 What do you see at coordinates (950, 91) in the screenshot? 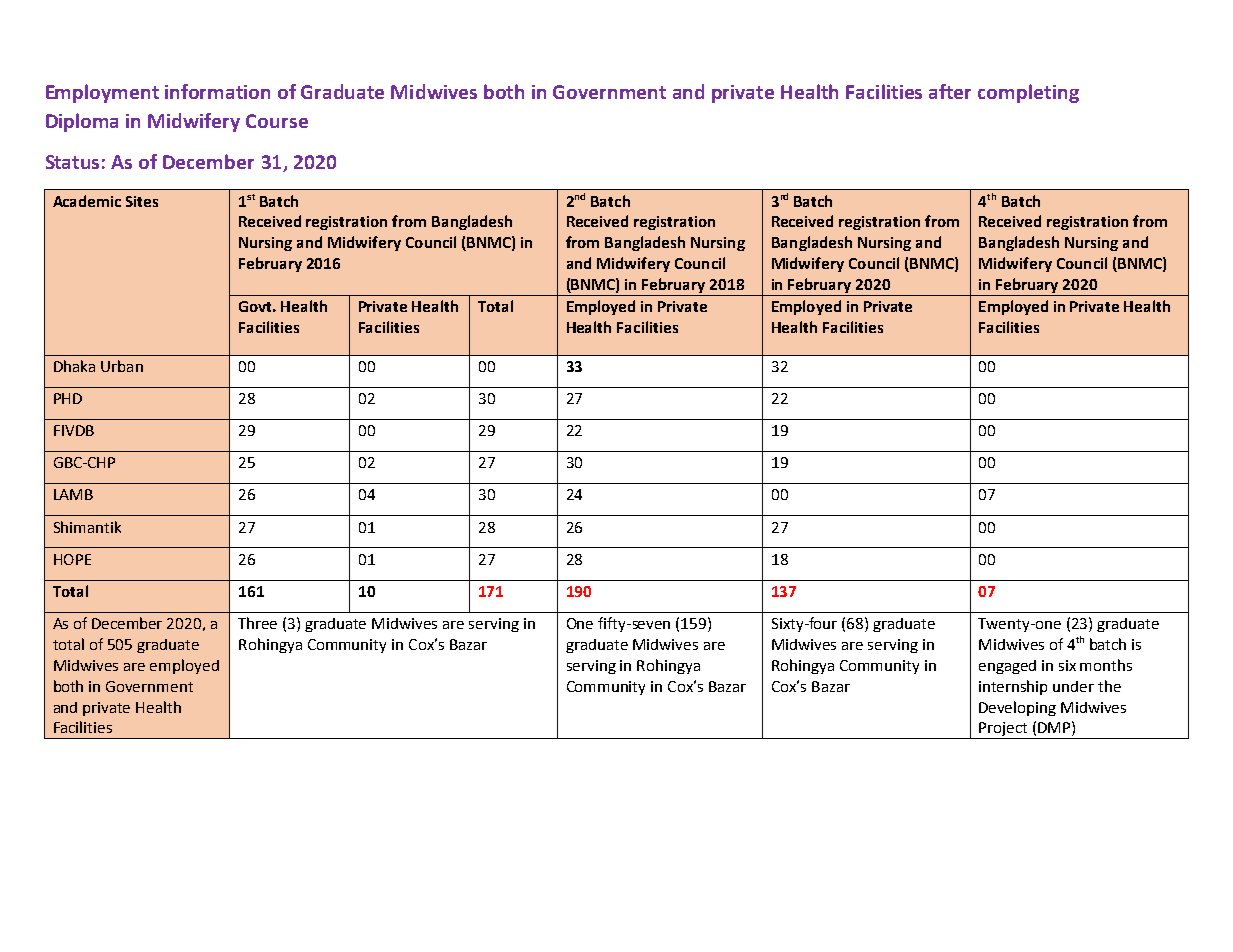
I see `after` at bounding box center [950, 91].
